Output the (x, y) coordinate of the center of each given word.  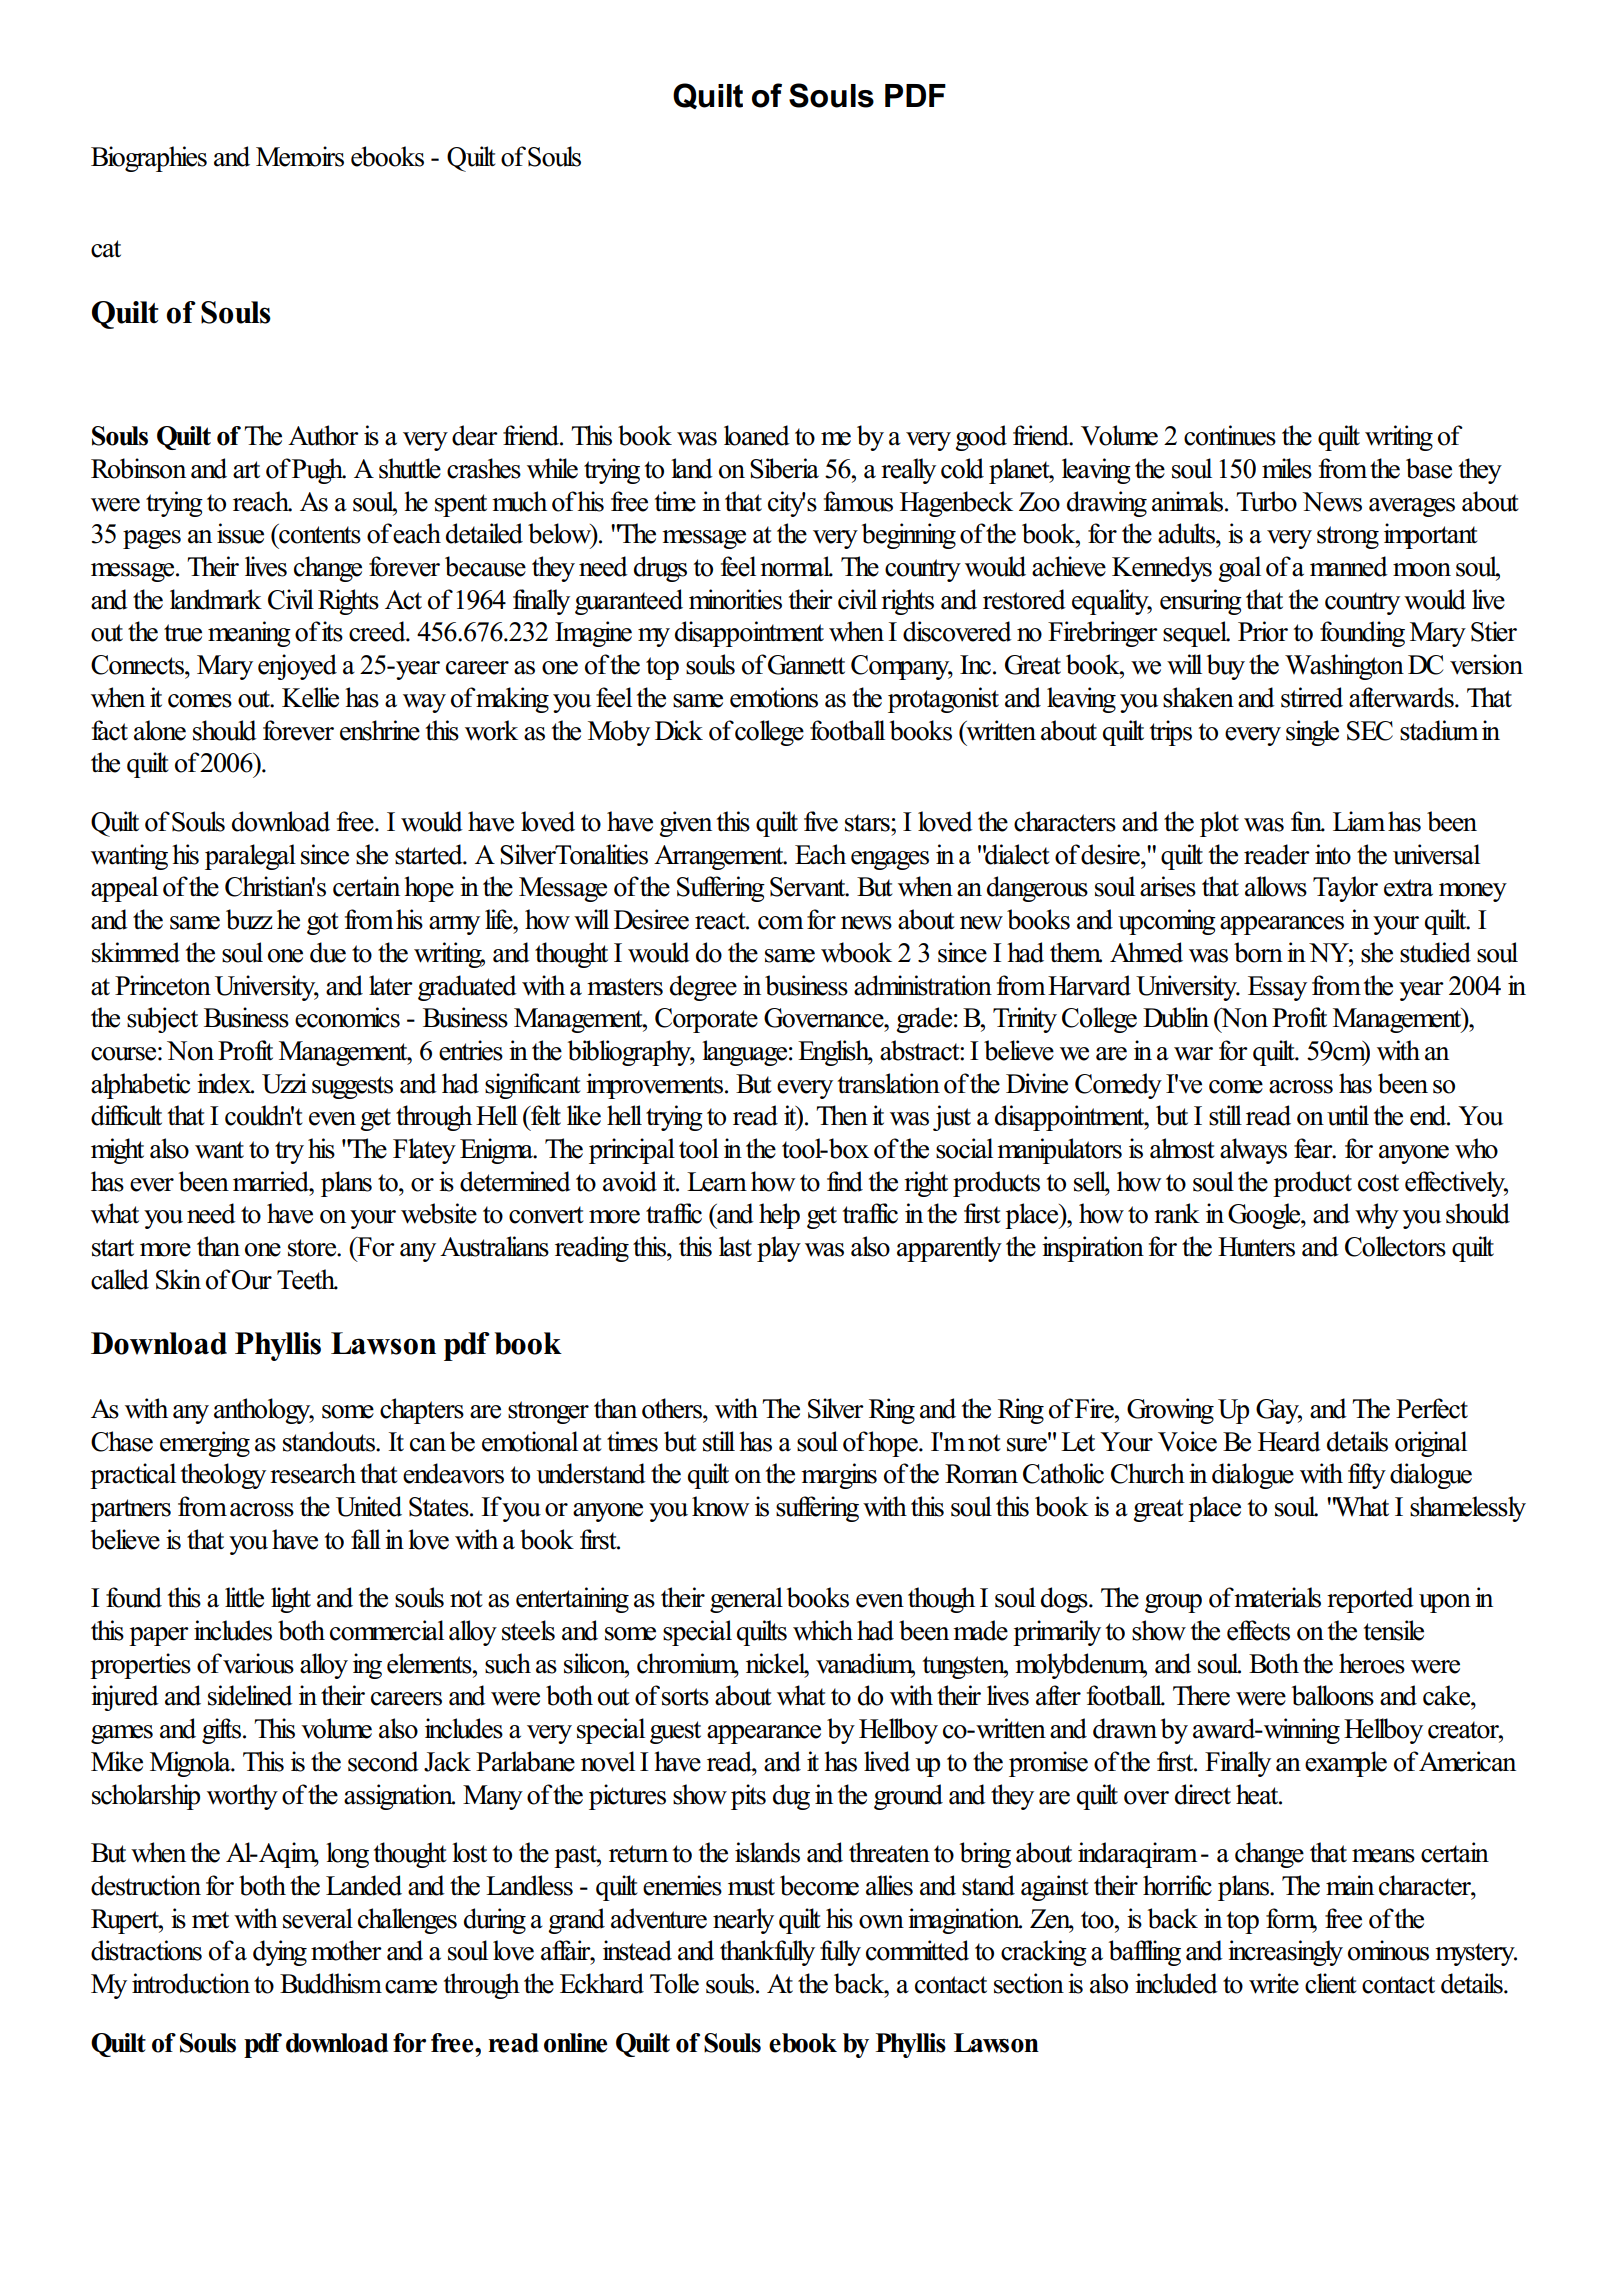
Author (323, 435)
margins (839, 1476)
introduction (191, 1983)
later (391, 985)
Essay (1277, 988)
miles (1287, 468)
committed (917, 1950)
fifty (1367, 1476)
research (313, 1473)
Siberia (784, 468)
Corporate (706, 1020)
